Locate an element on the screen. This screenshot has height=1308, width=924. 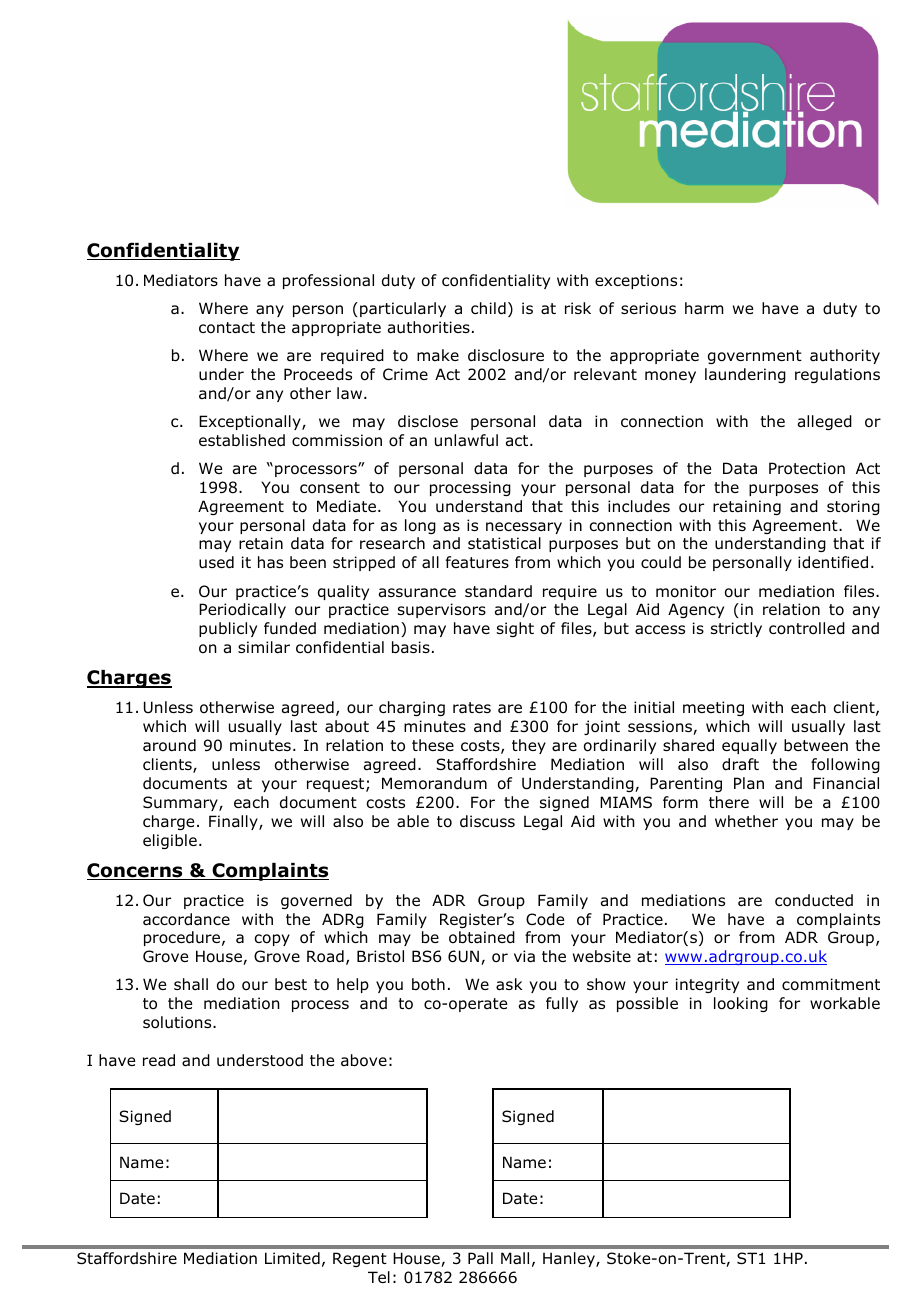
Limited is located at coordinates (292, 1258).
